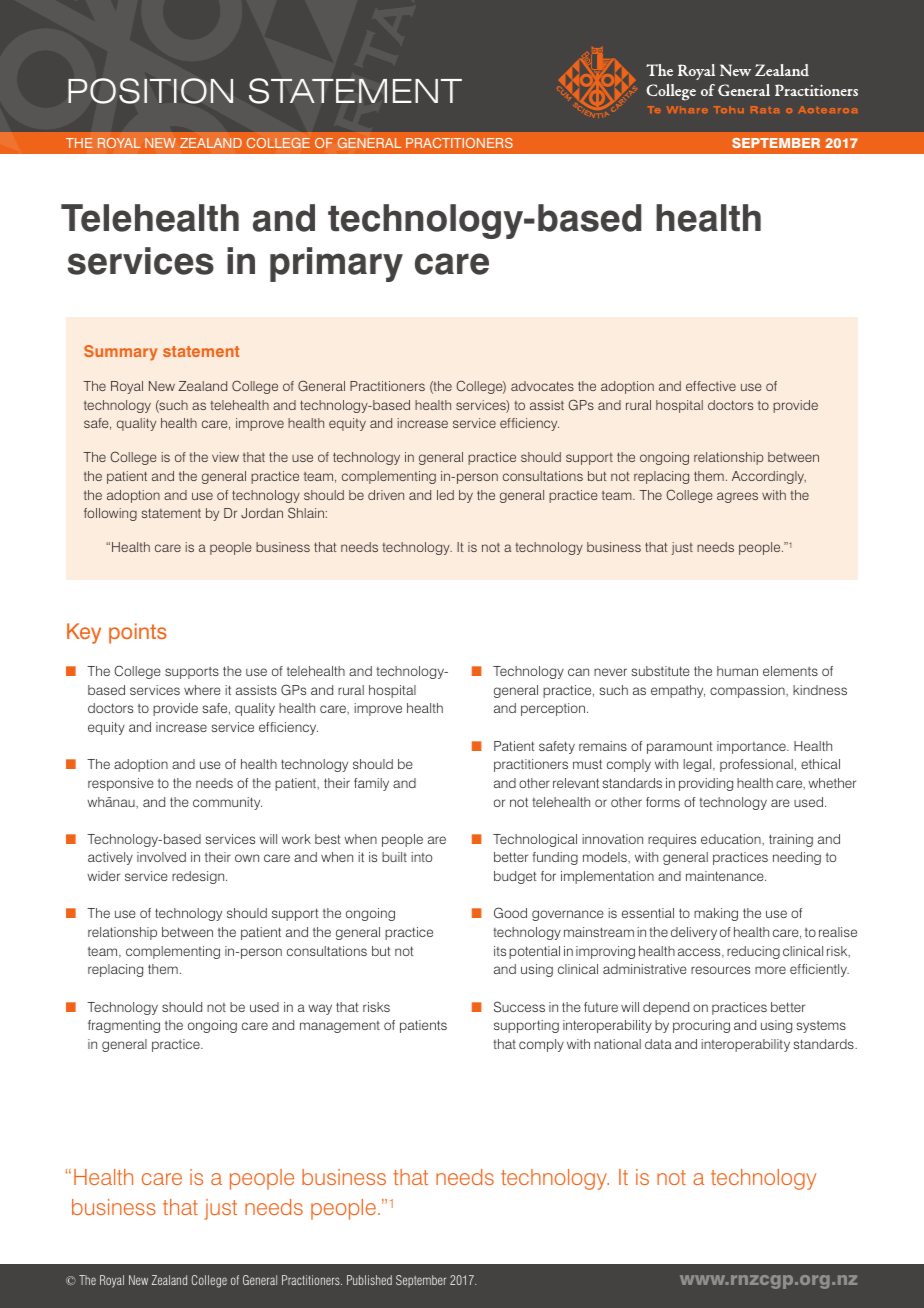 The width and height of the document is (924, 1308). What do you see at coordinates (553, 709) in the document?
I see `perception` at bounding box center [553, 709].
